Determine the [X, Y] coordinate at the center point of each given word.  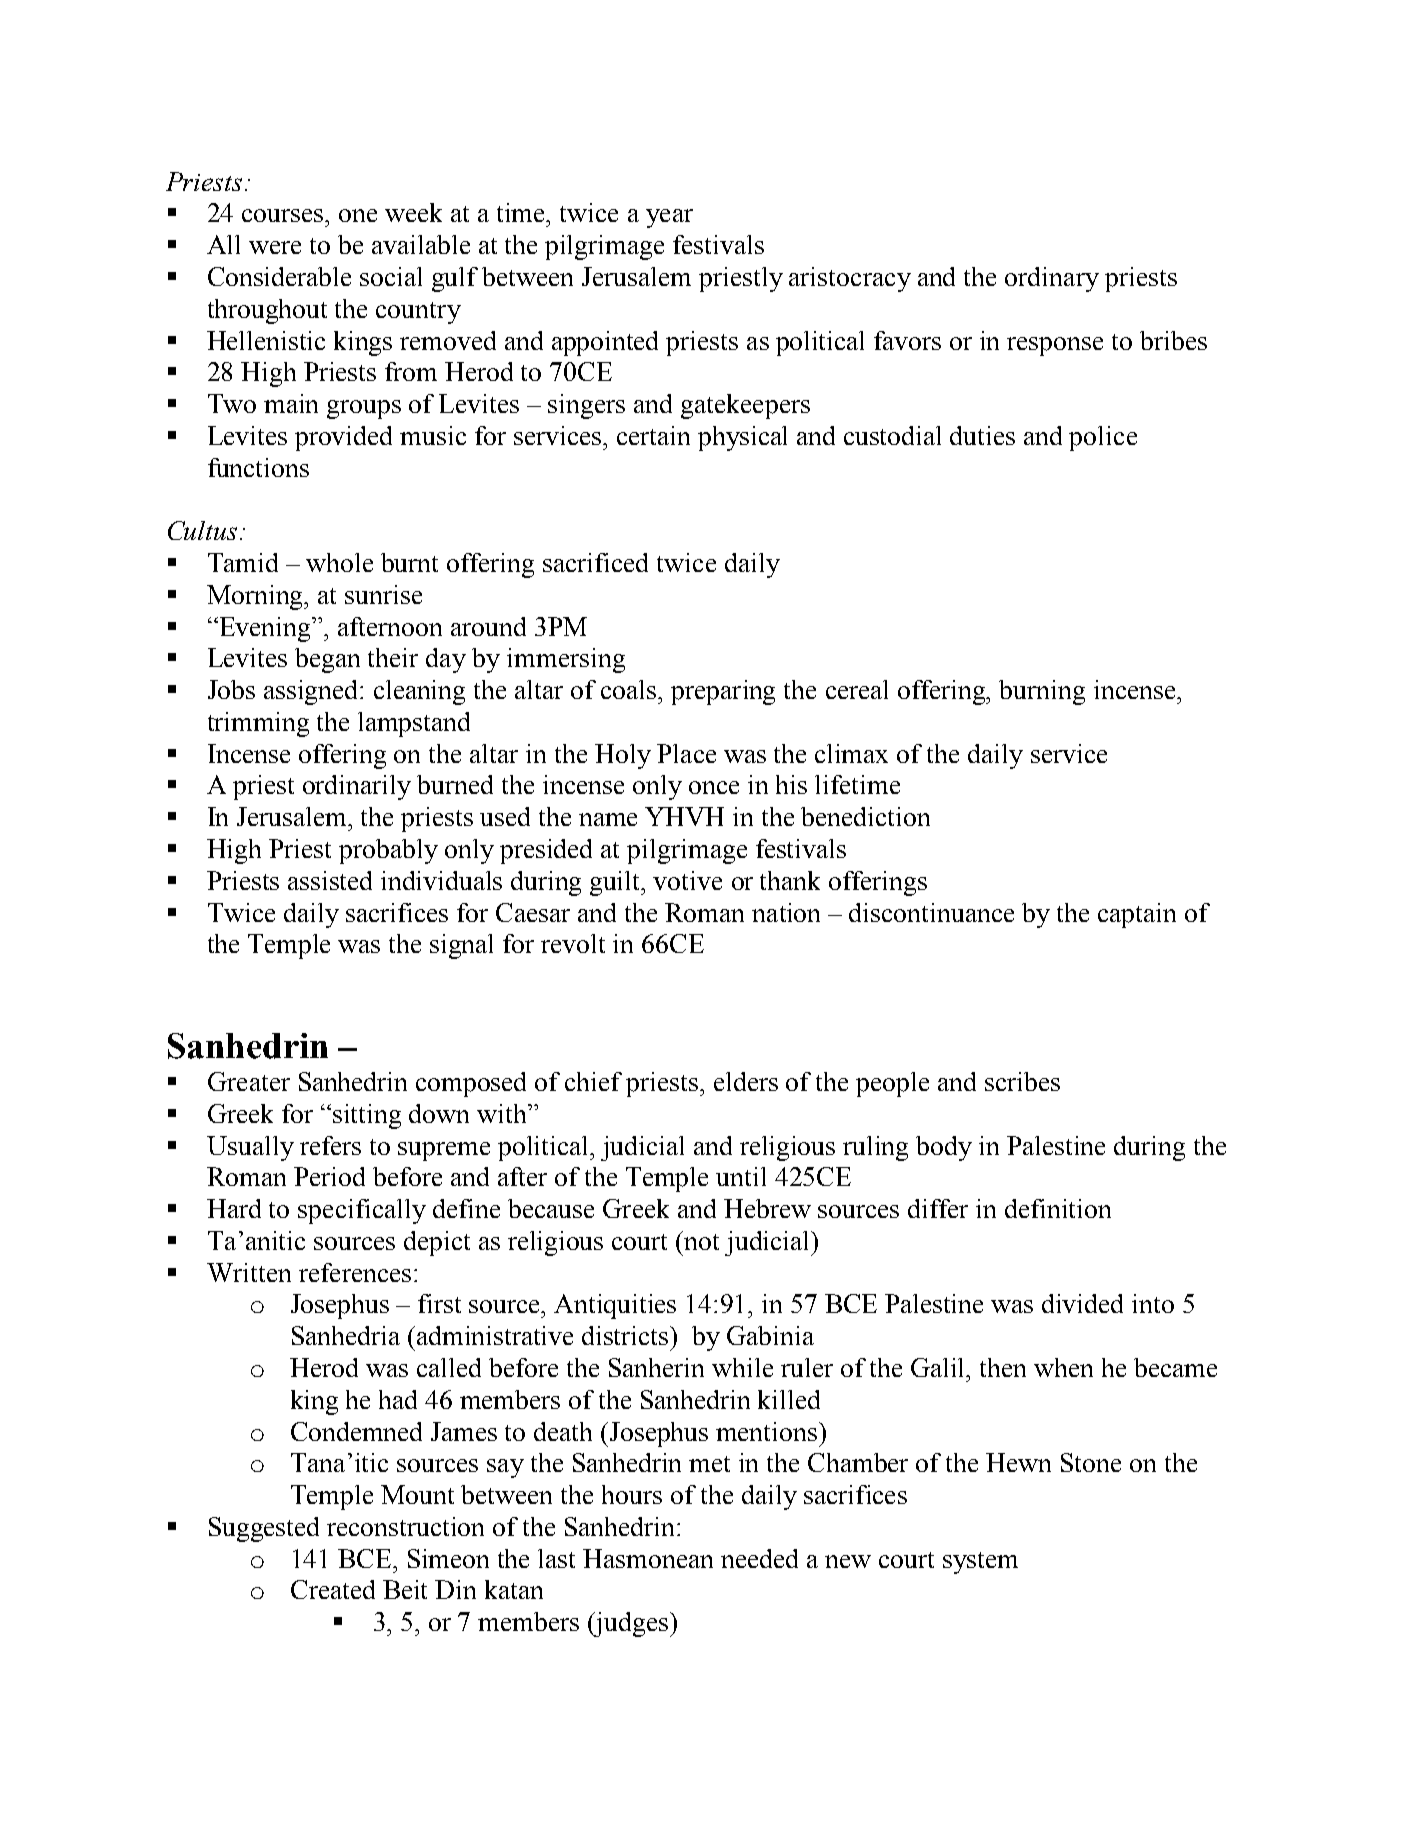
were [275, 247]
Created [333, 1589]
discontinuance [931, 912]
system [980, 1563]
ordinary [1052, 279]
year [669, 218]
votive [687, 880]
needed [759, 1558]
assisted [330, 880]
